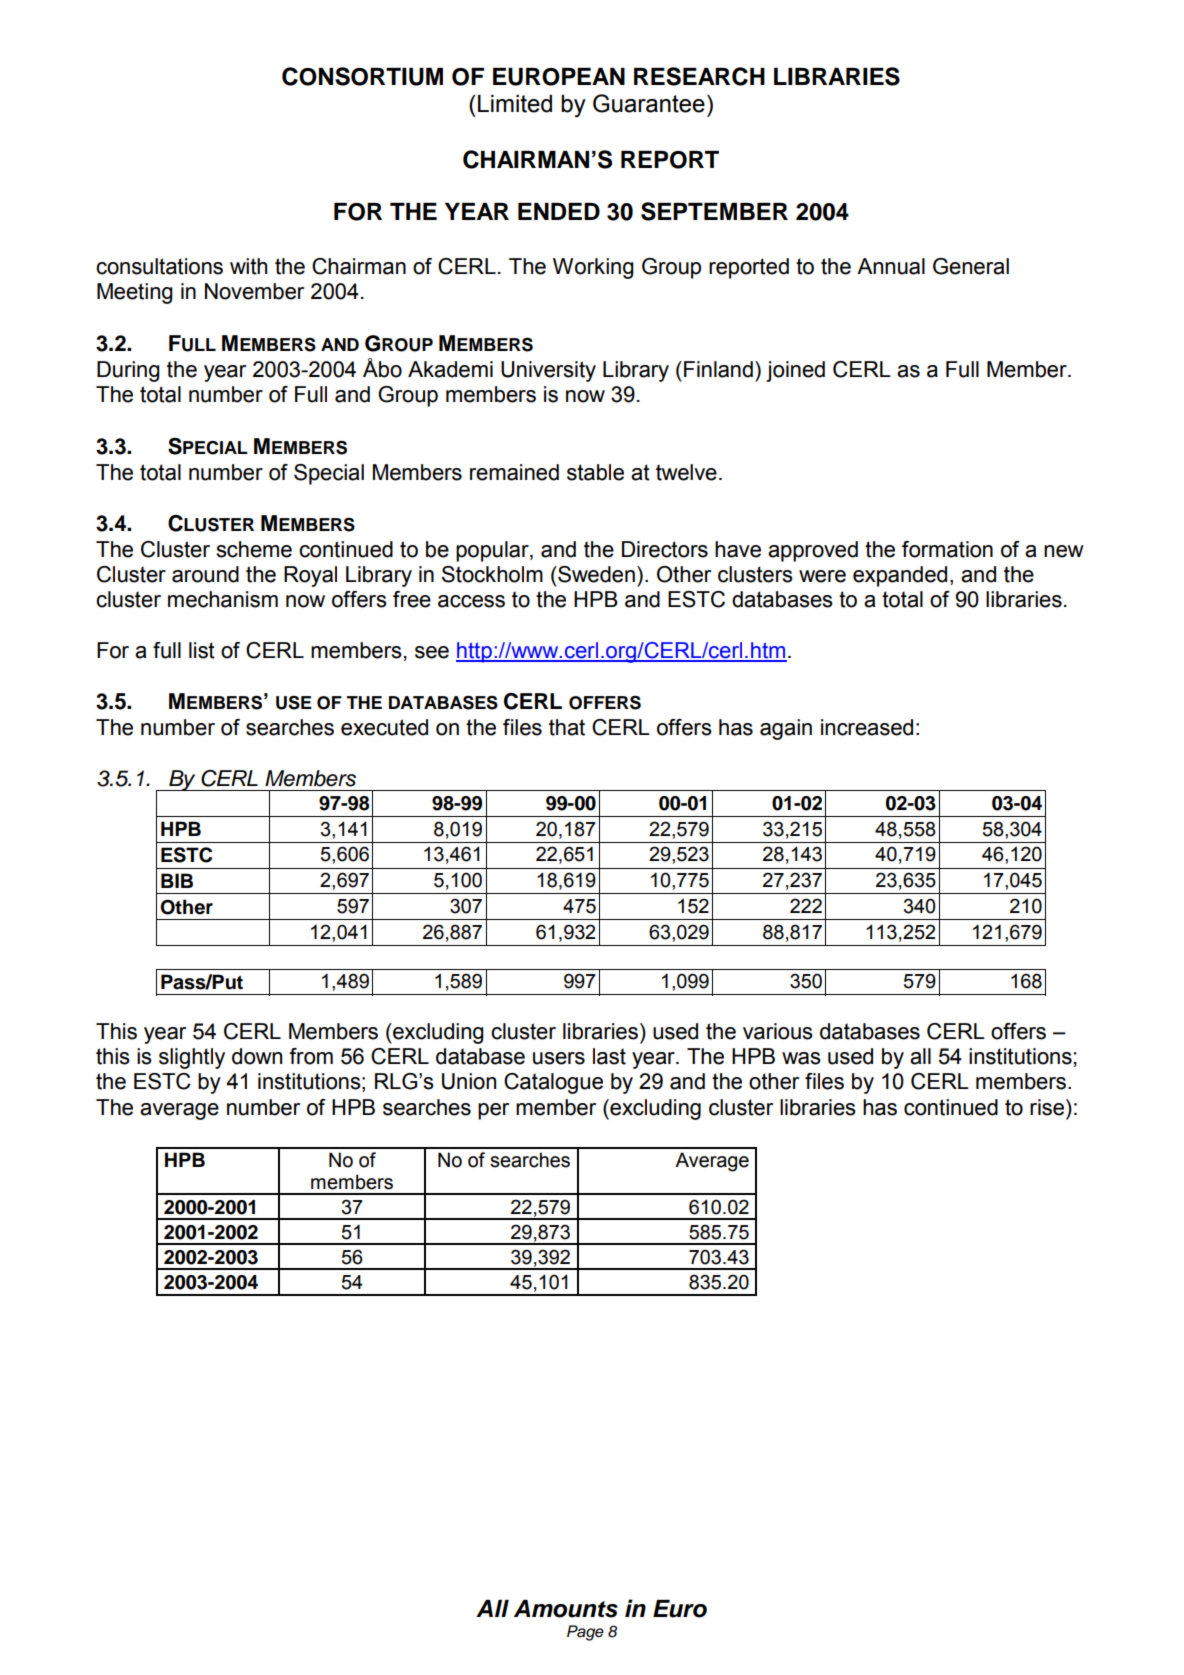 The image size is (1184, 1675). I want to click on Catalogue, so click(553, 1083).
